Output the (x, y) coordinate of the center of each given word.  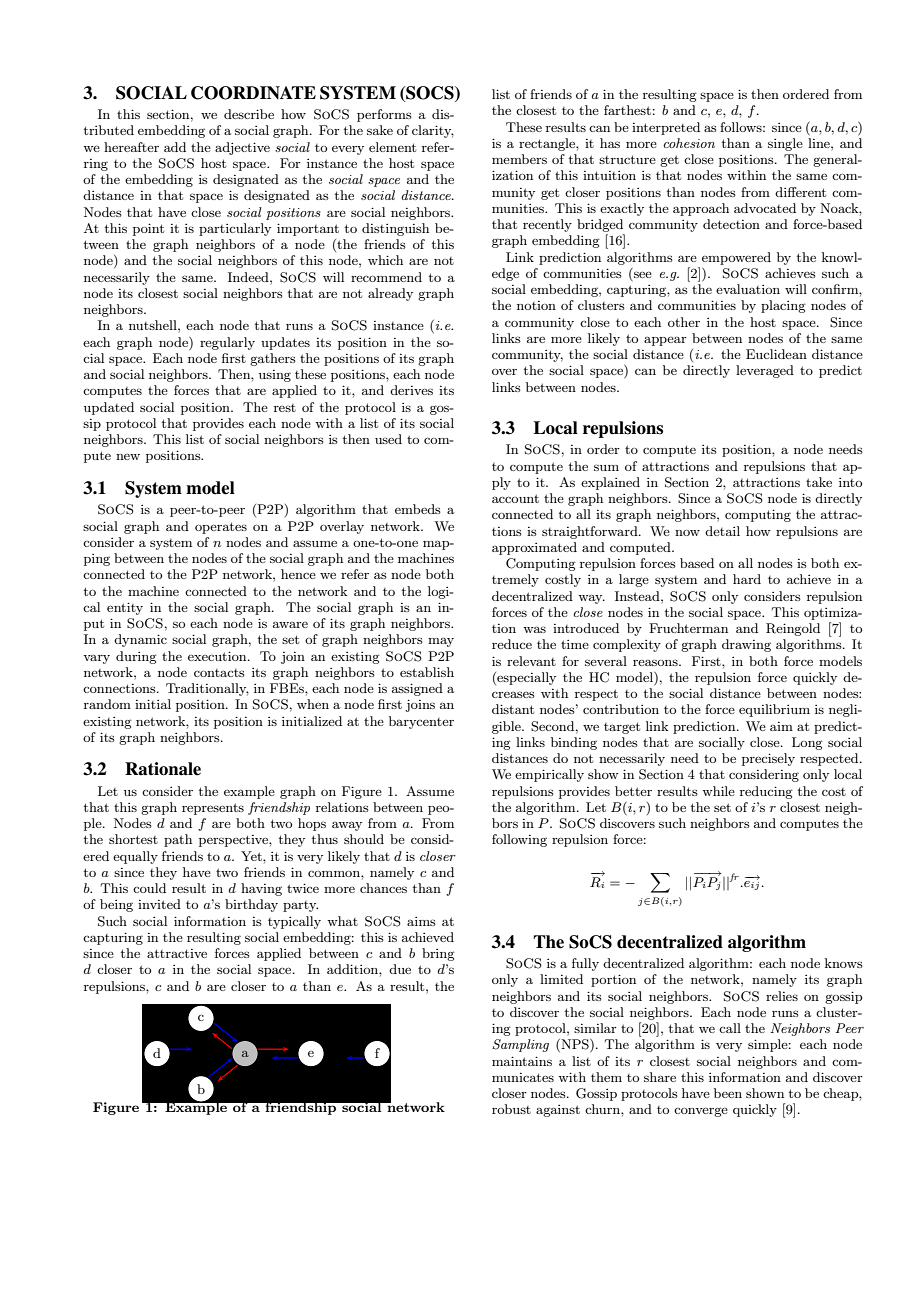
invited (159, 904)
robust (511, 1109)
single (785, 144)
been (728, 1093)
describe (249, 114)
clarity (433, 131)
